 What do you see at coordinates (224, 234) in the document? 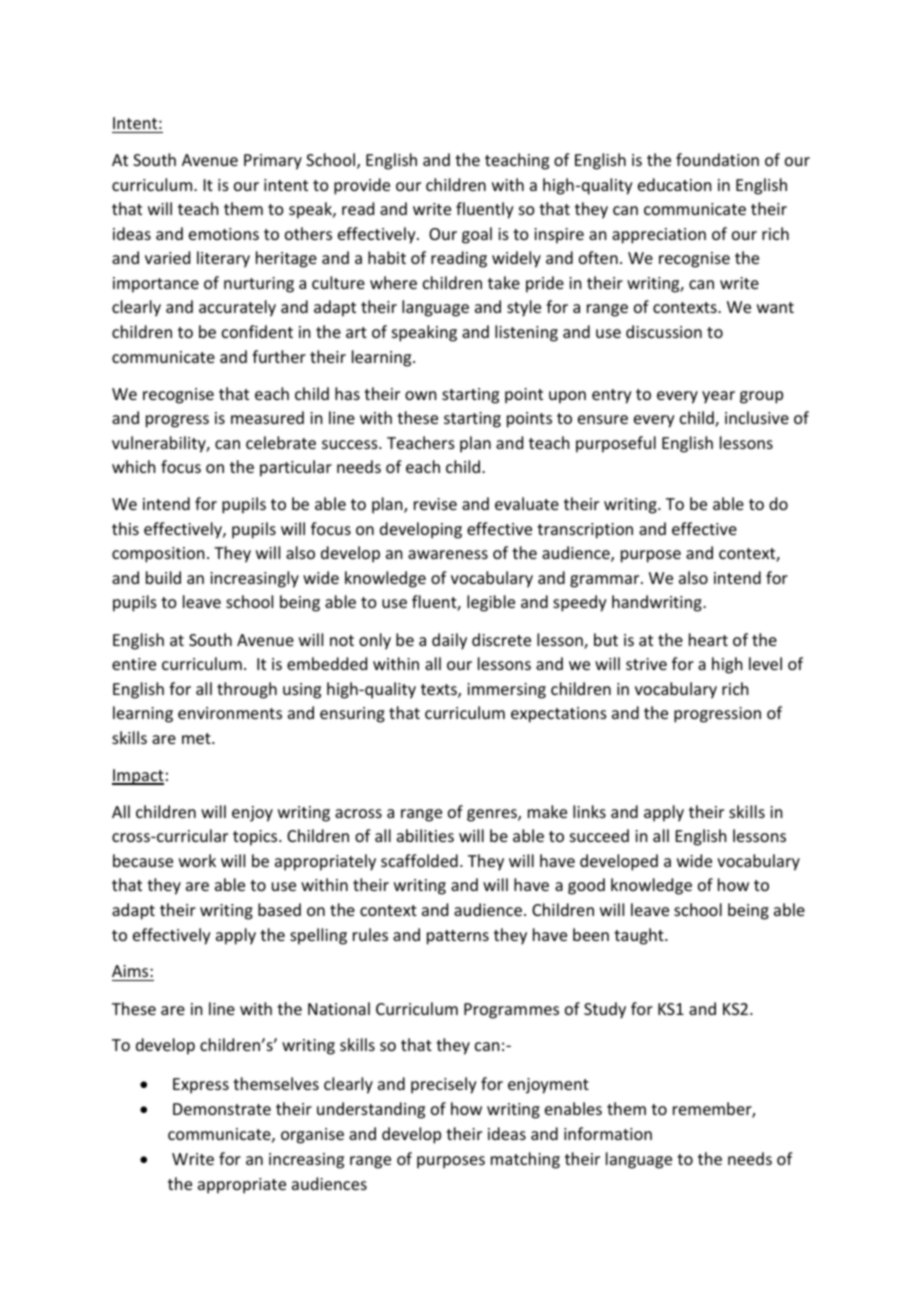
I see `emotions` at bounding box center [224, 234].
